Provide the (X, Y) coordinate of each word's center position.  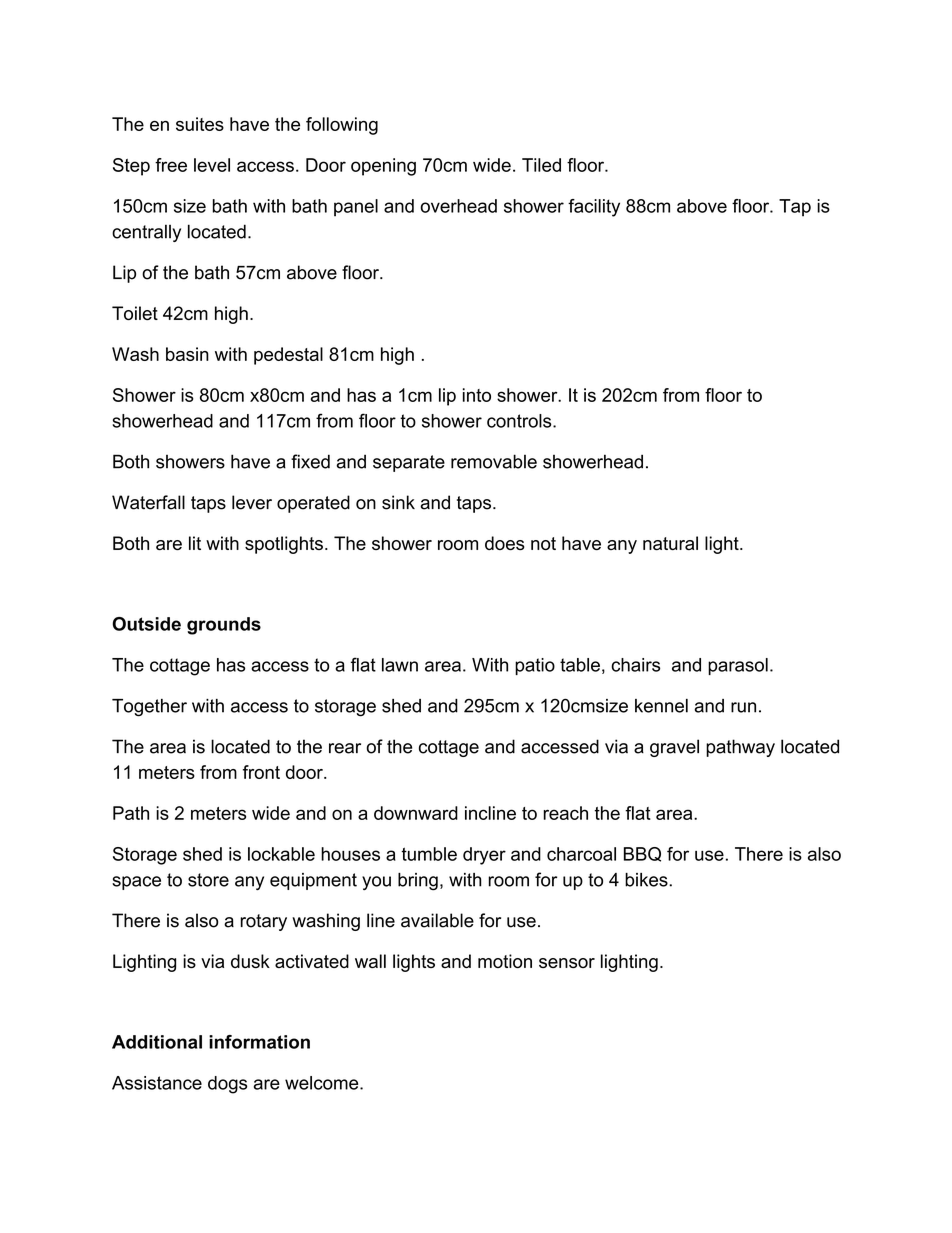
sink (398, 502)
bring (418, 882)
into (477, 395)
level (212, 165)
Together (149, 708)
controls (520, 421)
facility (594, 208)
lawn (400, 665)
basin (187, 354)
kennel (661, 706)
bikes (647, 880)
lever (252, 502)
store (208, 880)
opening (383, 167)
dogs (227, 1085)
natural (670, 543)
